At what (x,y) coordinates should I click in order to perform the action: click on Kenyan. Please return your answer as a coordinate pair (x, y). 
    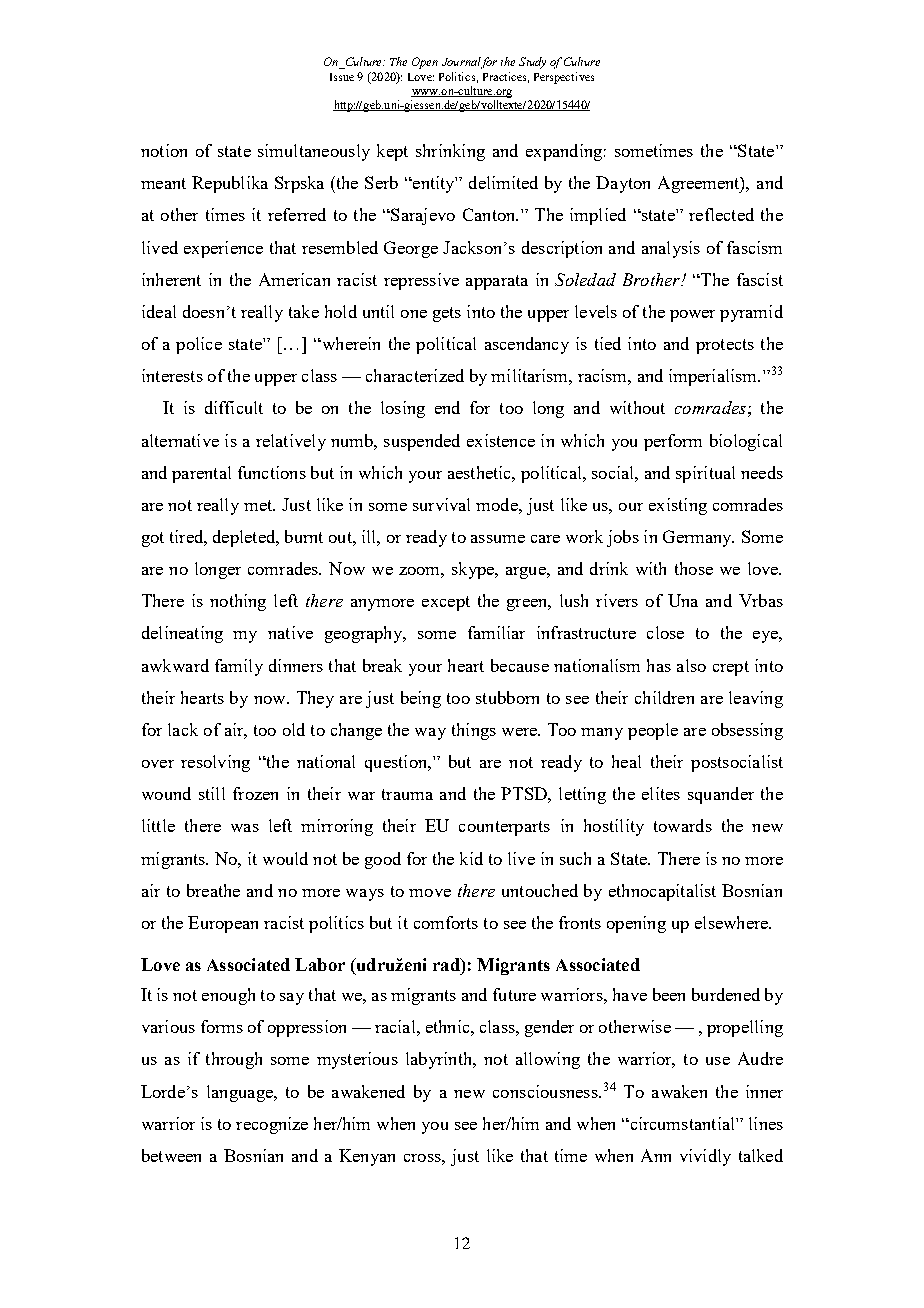
    Looking at the image, I should click on (367, 1157).
